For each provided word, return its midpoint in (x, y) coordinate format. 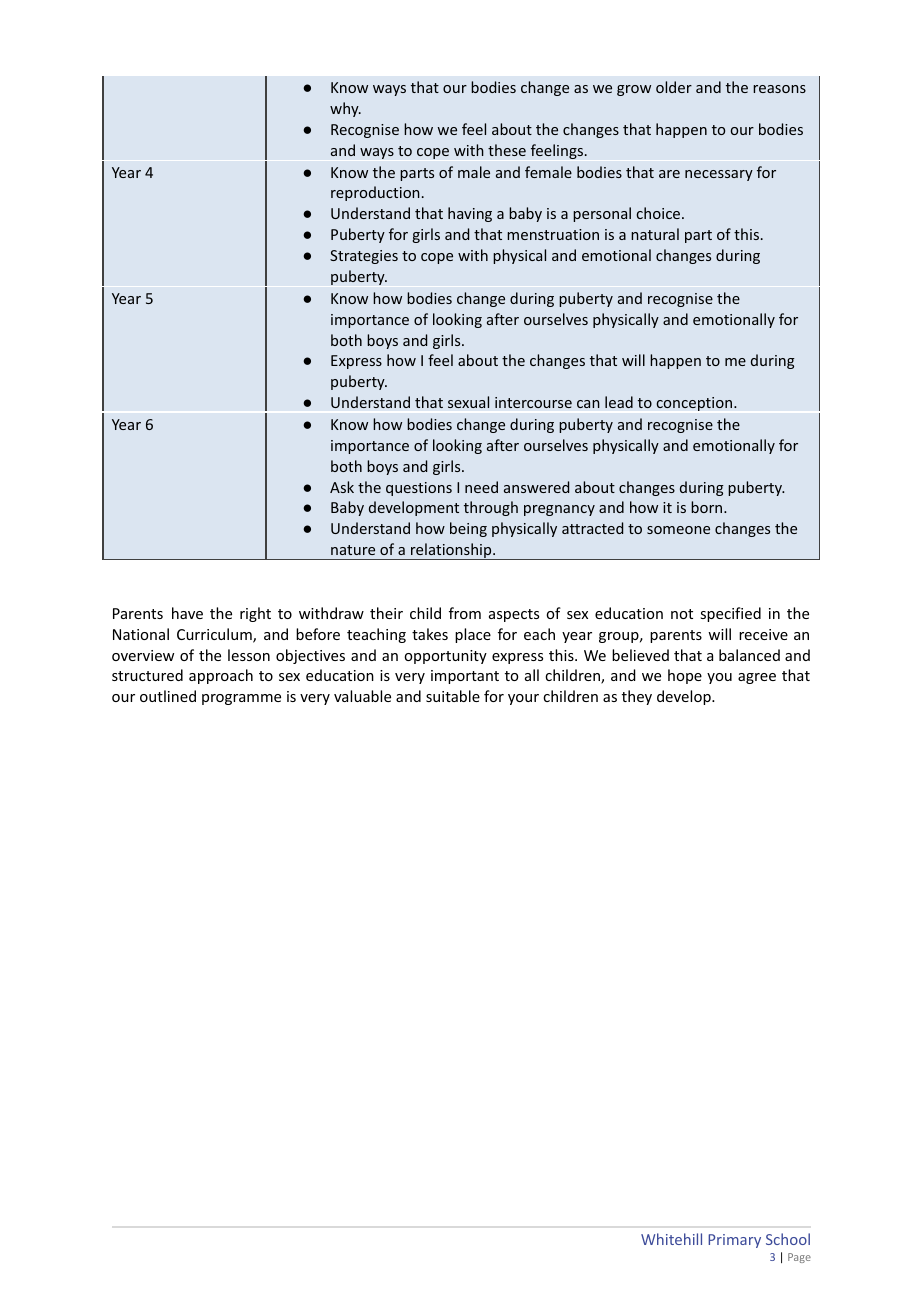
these (507, 150)
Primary (734, 1241)
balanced (749, 655)
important (465, 677)
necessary (719, 175)
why (345, 109)
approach (221, 676)
